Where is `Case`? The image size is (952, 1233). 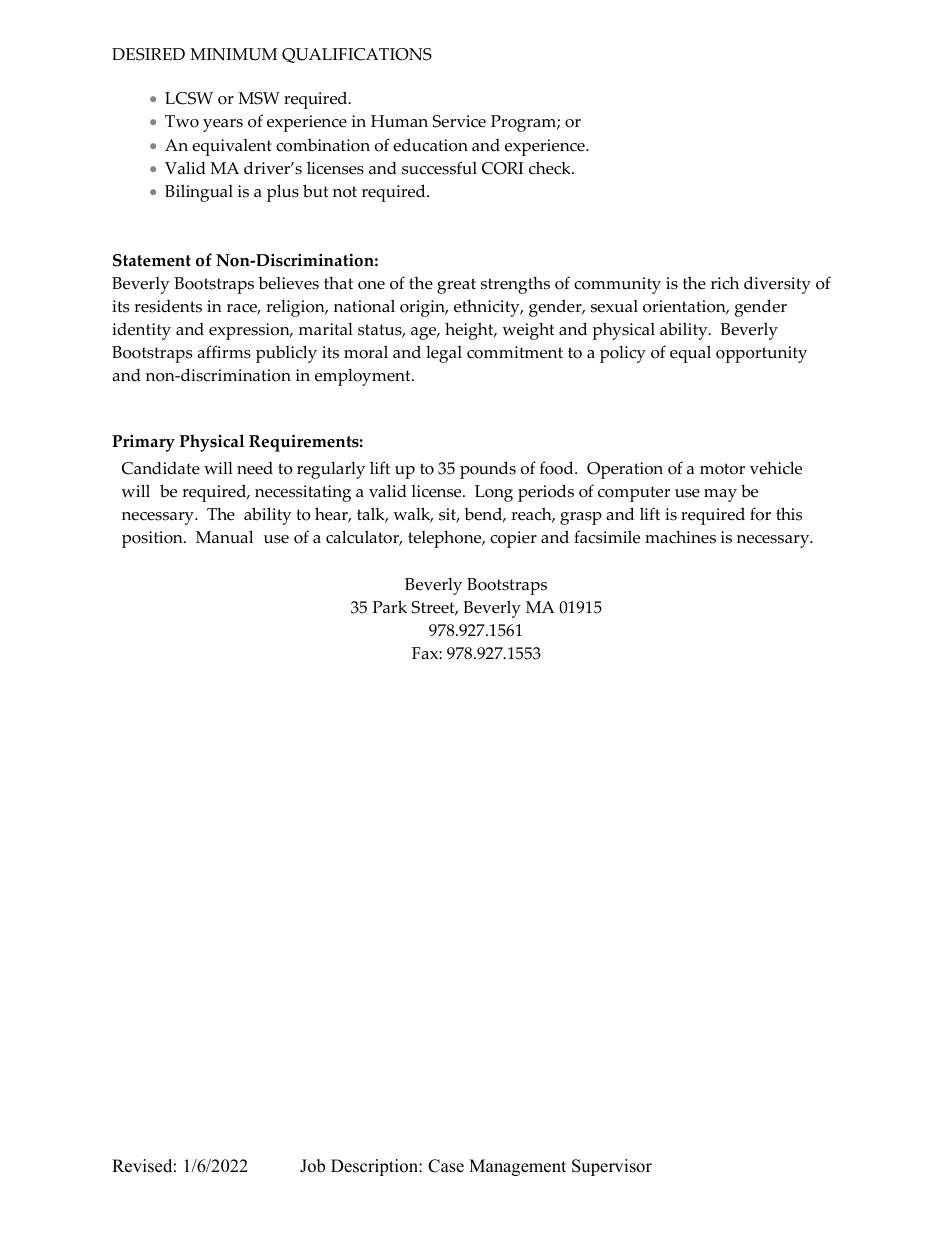 Case is located at coordinates (446, 1166).
